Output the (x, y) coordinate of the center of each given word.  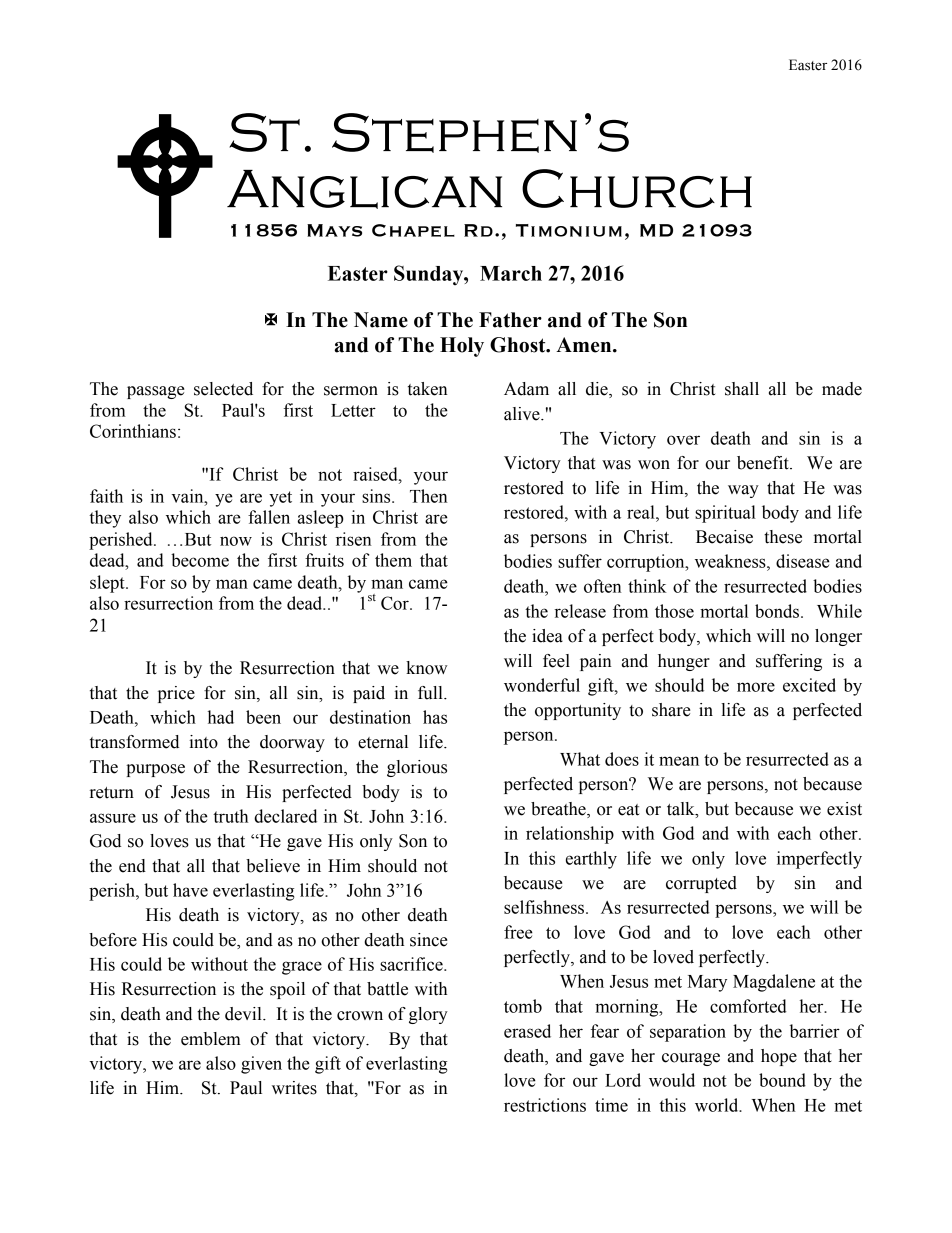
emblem (211, 1039)
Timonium (569, 230)
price (176, 694)
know (426, 668)
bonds (778, 611)
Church (637, 188)
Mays (334, 230)
